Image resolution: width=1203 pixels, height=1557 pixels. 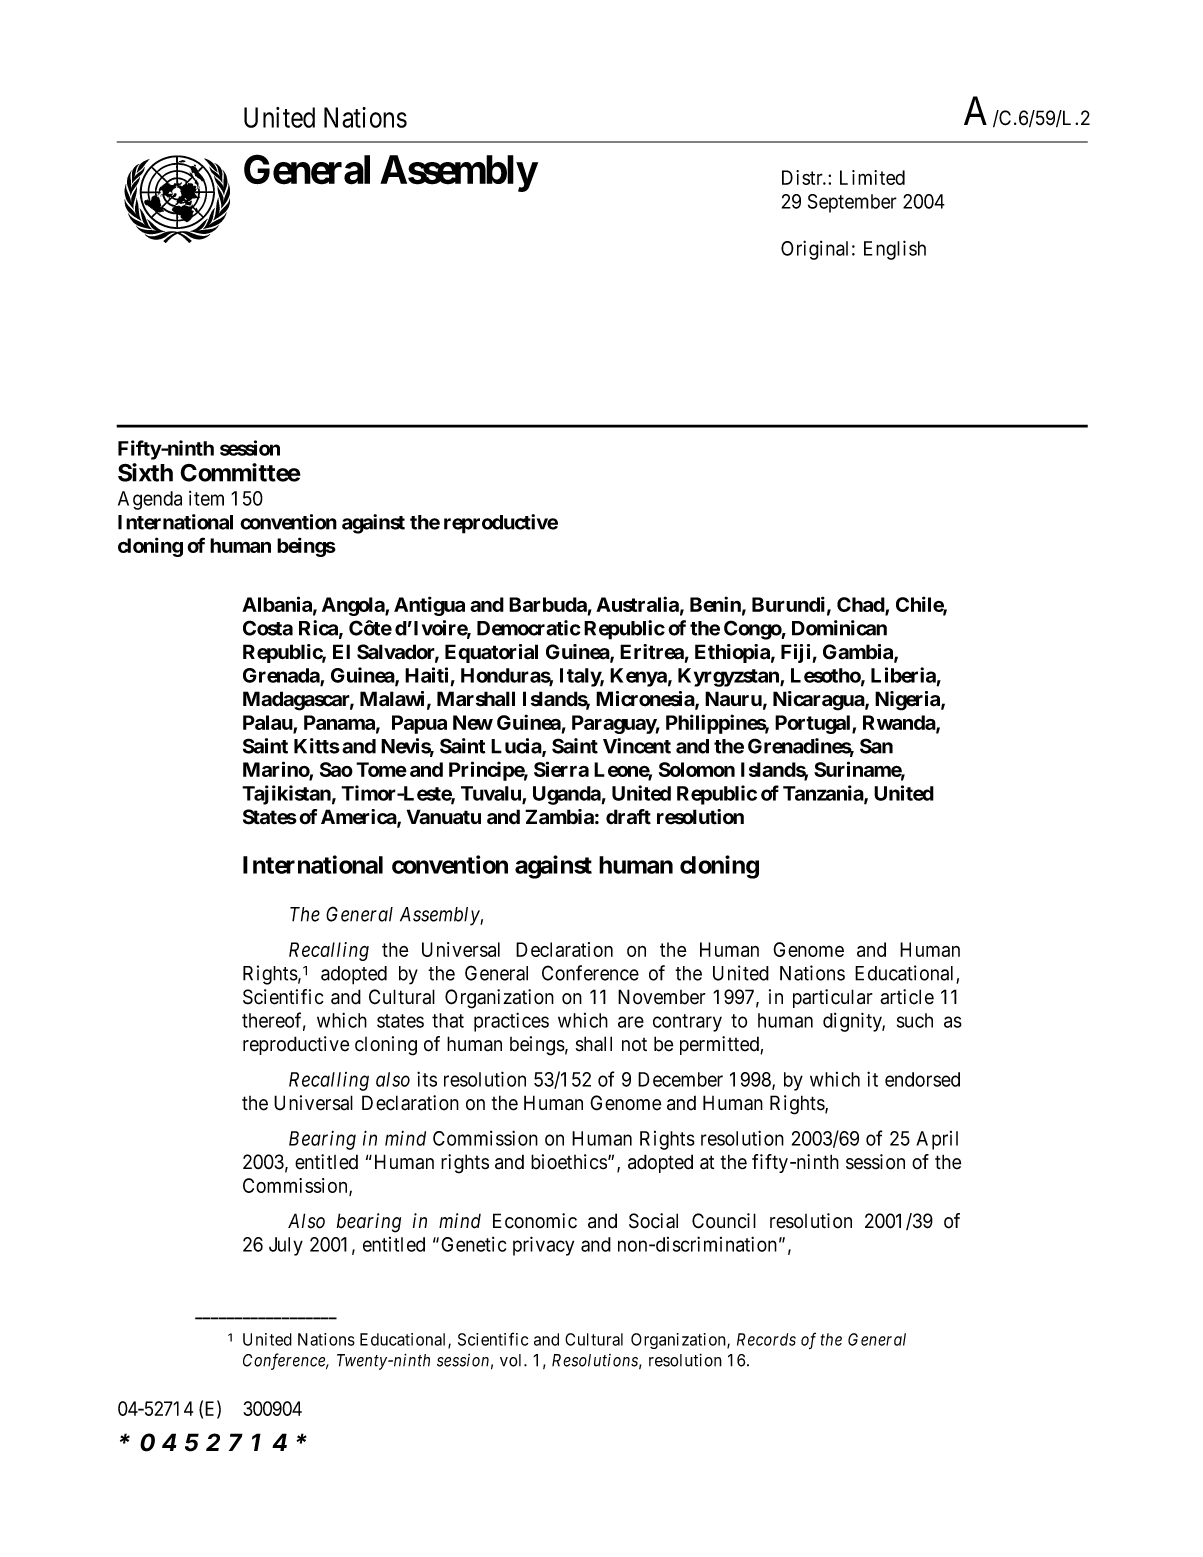 What do you see at coordinates (852, 203) in the screenshot?
I see `September` at bounding box center [852, 203].
